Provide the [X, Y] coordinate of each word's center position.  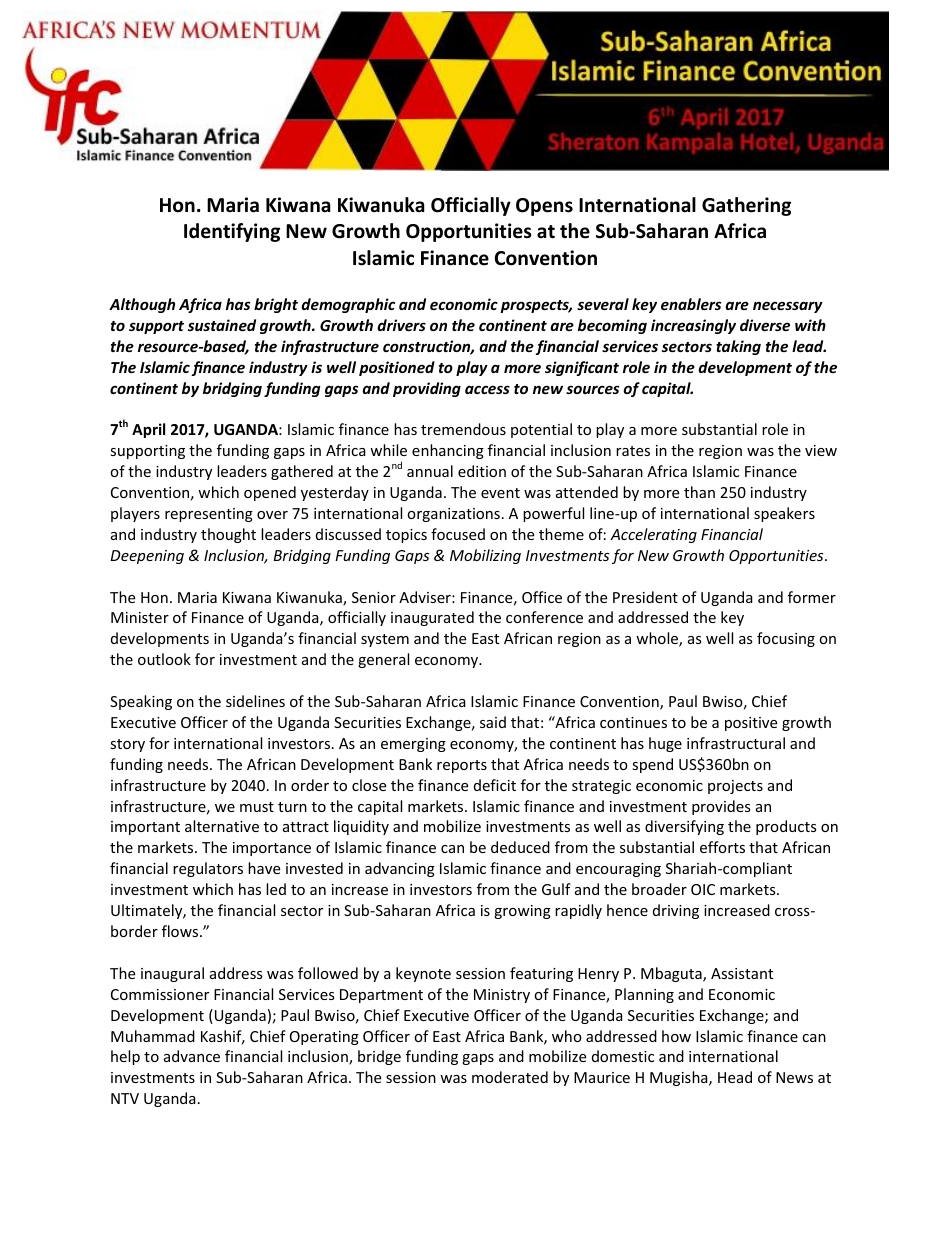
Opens [544, 207]
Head [735, 1077]
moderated [510, 1077]
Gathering [746, 206]
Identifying [232, 232]
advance [192, 1056]
